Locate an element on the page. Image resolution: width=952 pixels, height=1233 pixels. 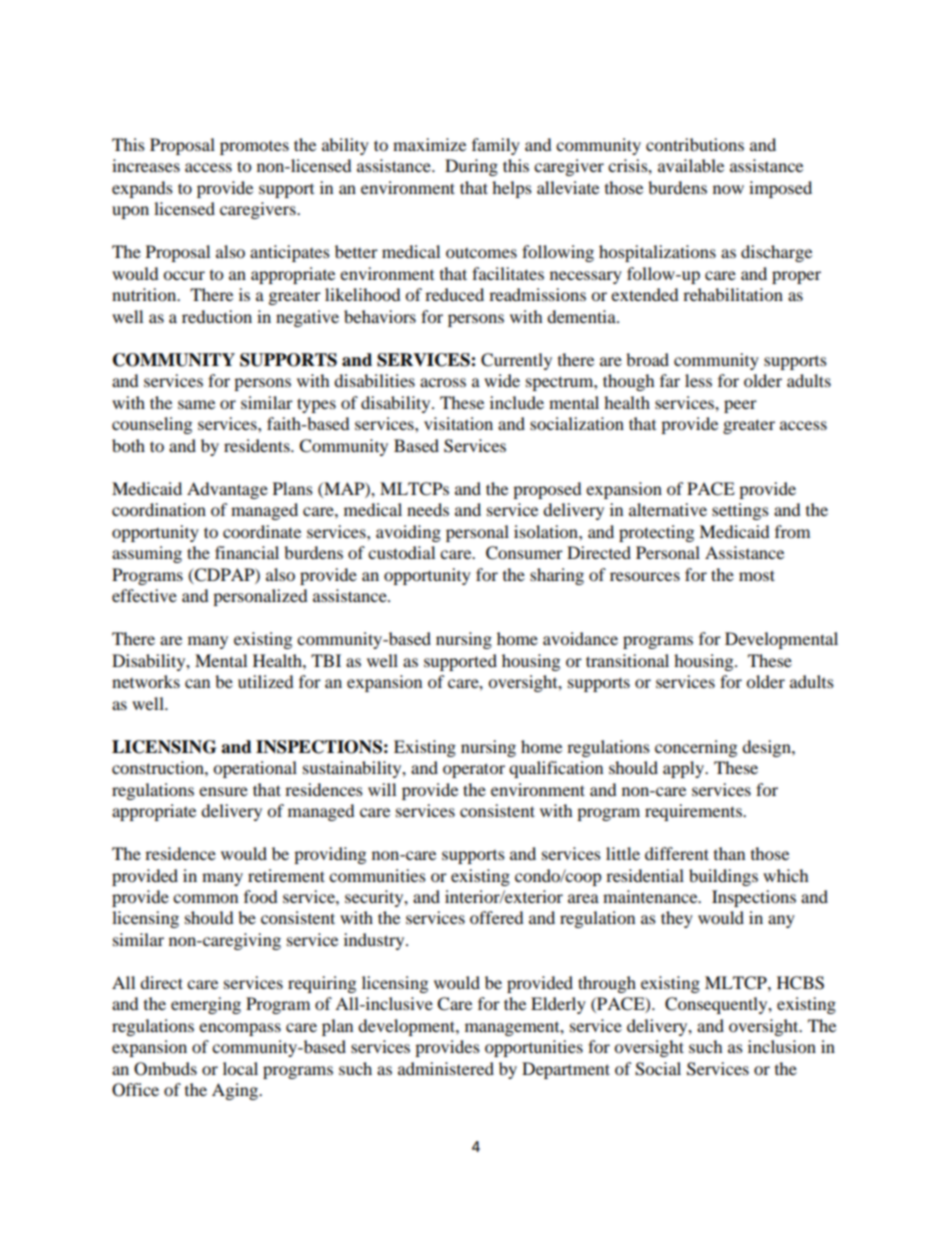
settings is located at coordinates (740, 511).
